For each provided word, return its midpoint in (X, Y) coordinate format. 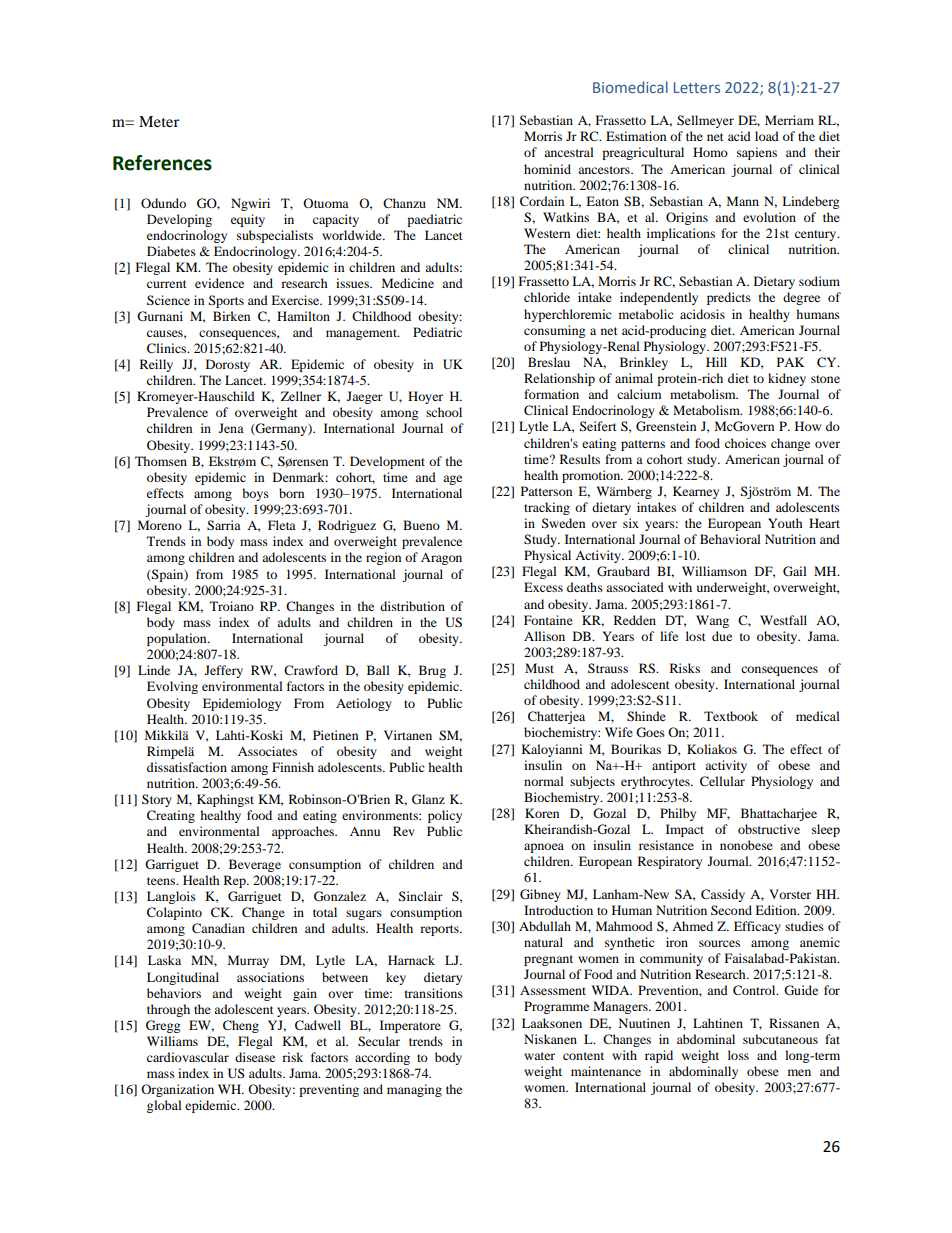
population (178, 639)
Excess (543, 587)
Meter (159, 121)
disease (255, 1057)
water (539, 1056)
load (767, 136)
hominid (547, 169)
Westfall (783, 620)
